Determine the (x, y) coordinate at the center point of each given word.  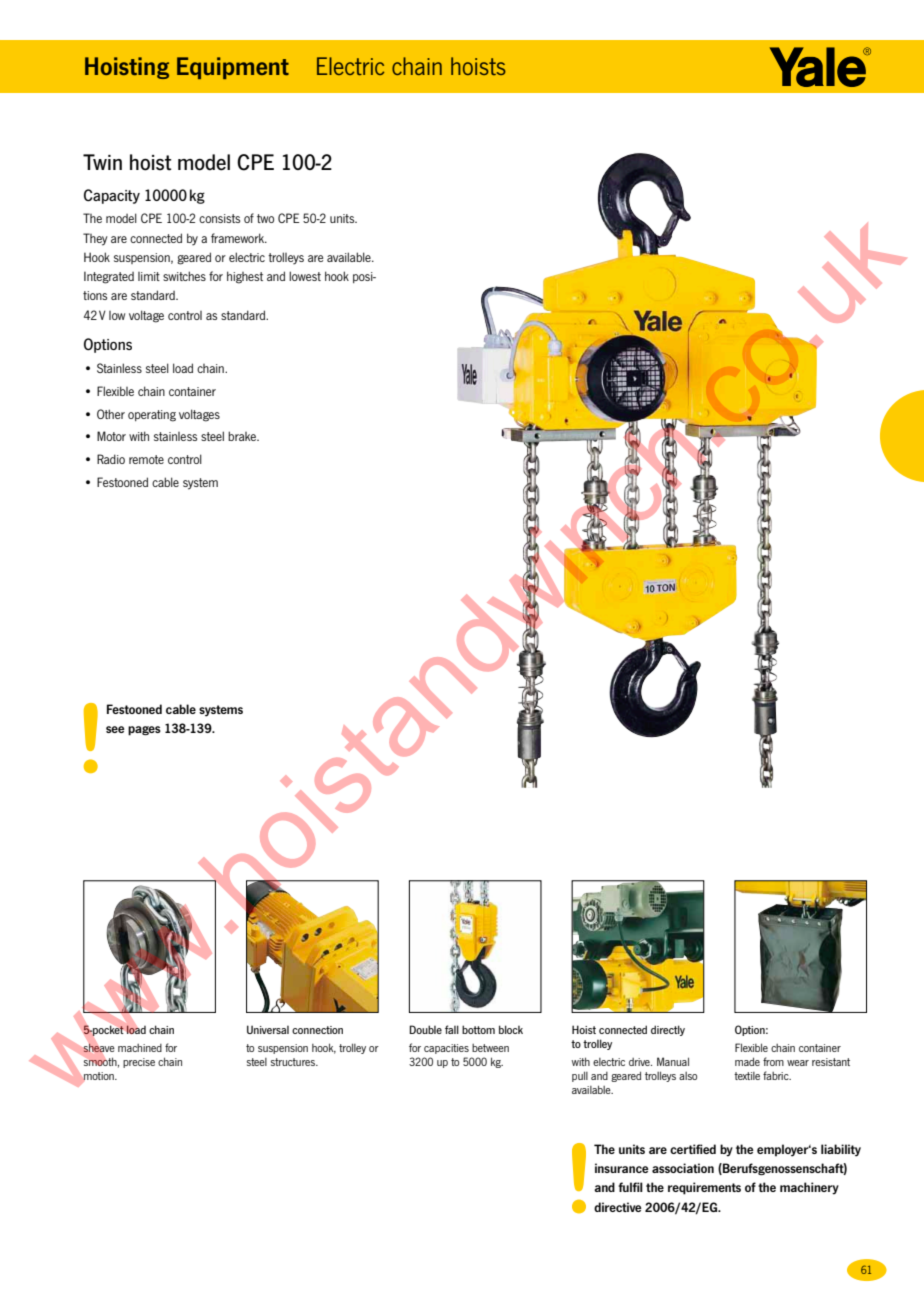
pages (144, 731)
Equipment (233, 68)
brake (243, 436)
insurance (622, 1168)
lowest (305, 276)
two (265, 218)
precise (139, 1063)
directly (668, 1030)
